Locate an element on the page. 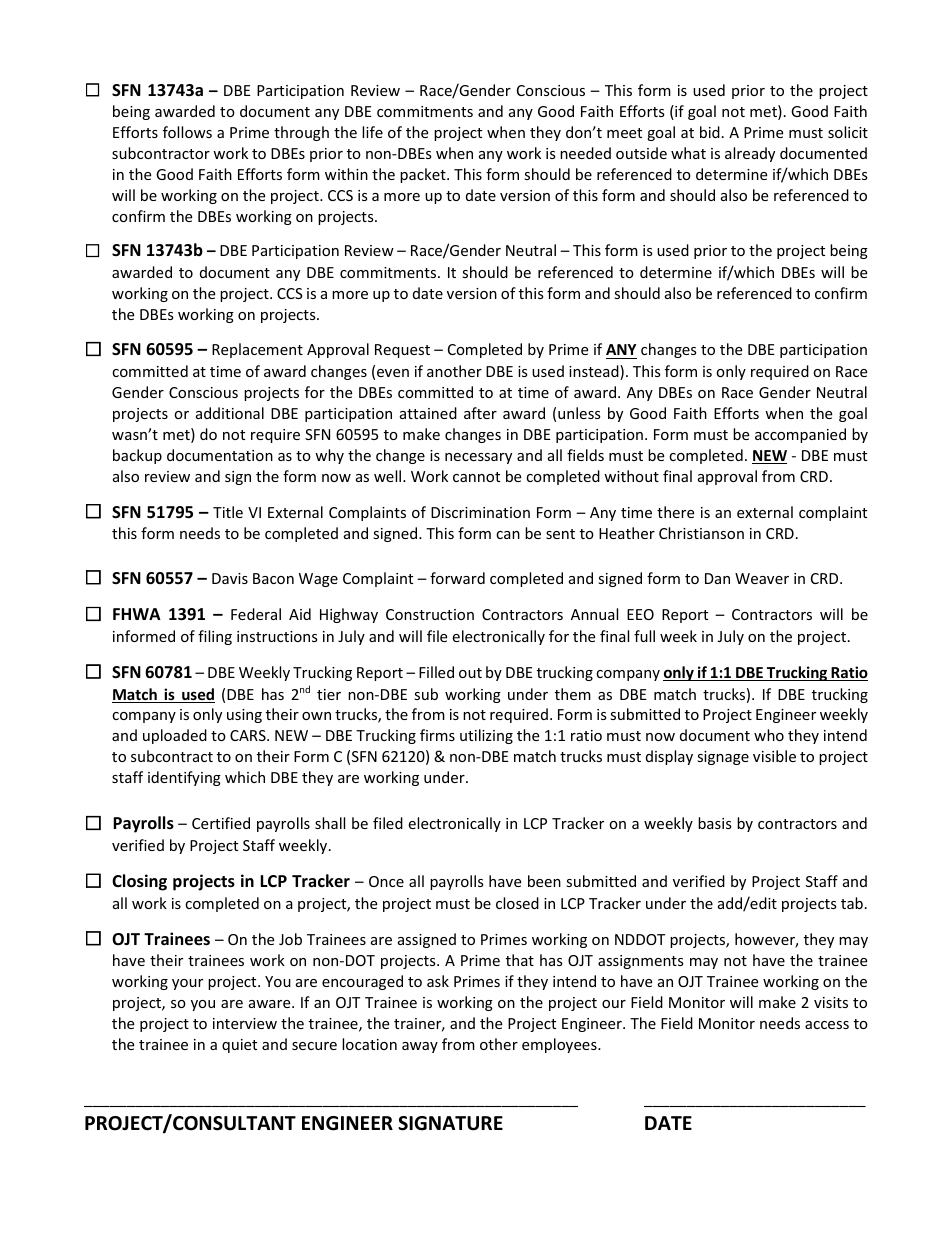 The image size is (952, 1233). access is located at coordinates (827, 1025).
